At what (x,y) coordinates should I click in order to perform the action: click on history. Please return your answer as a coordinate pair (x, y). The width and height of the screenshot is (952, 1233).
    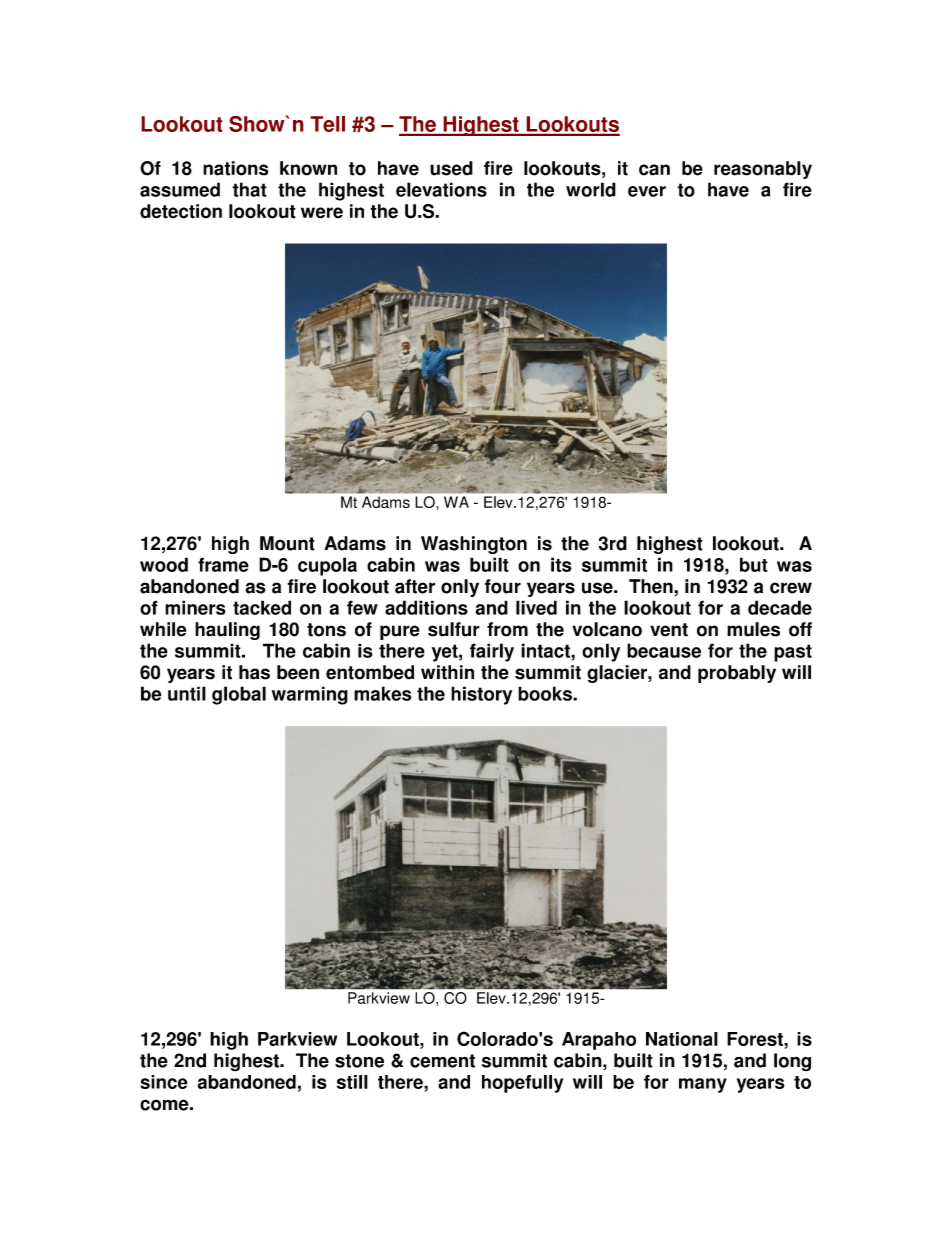
    Looking at the image, I should click on (481, 695).
